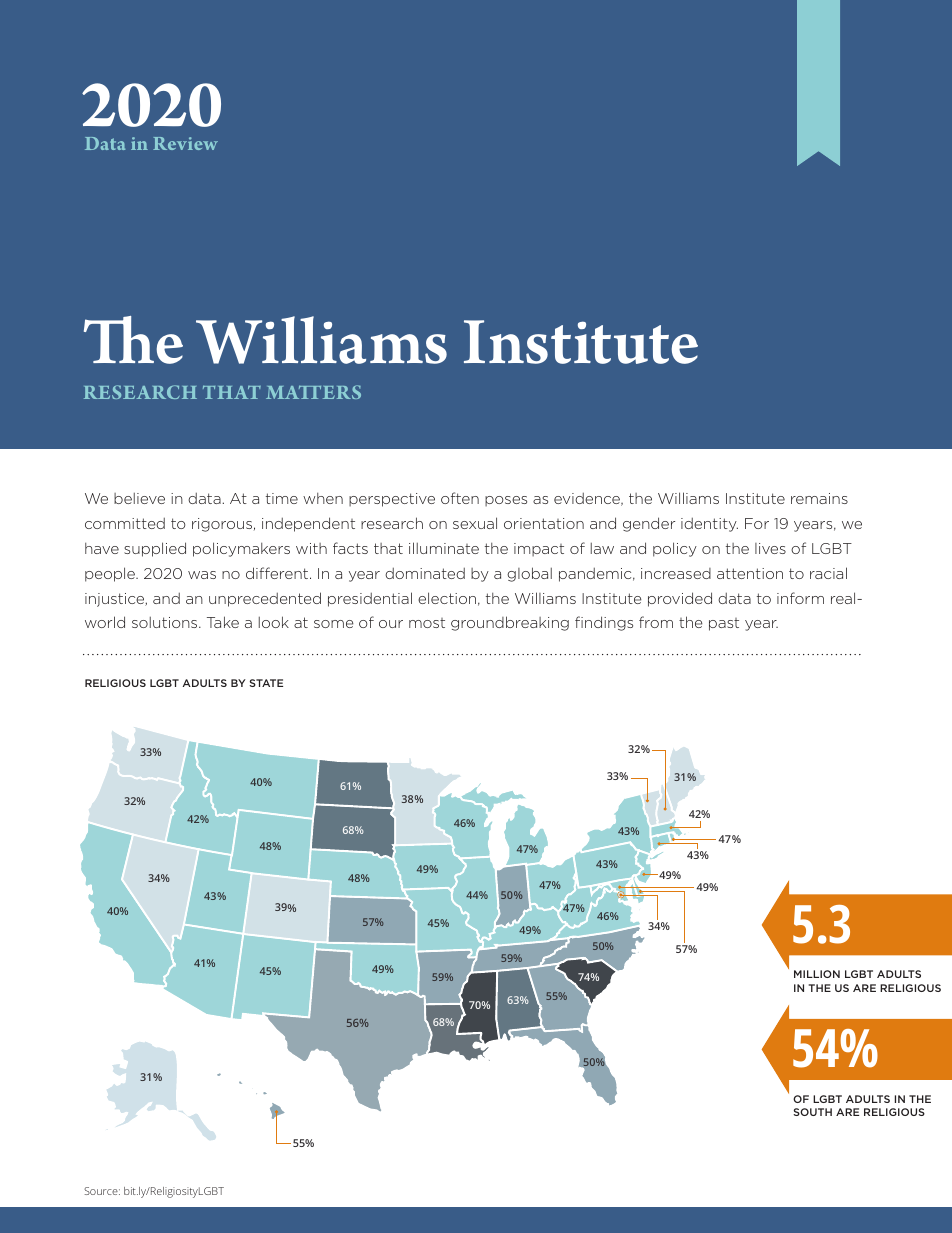 This document has height=1233, width=952. Describe the element at coordinates (155, 549) in the document. I see `supplied` at that location.
